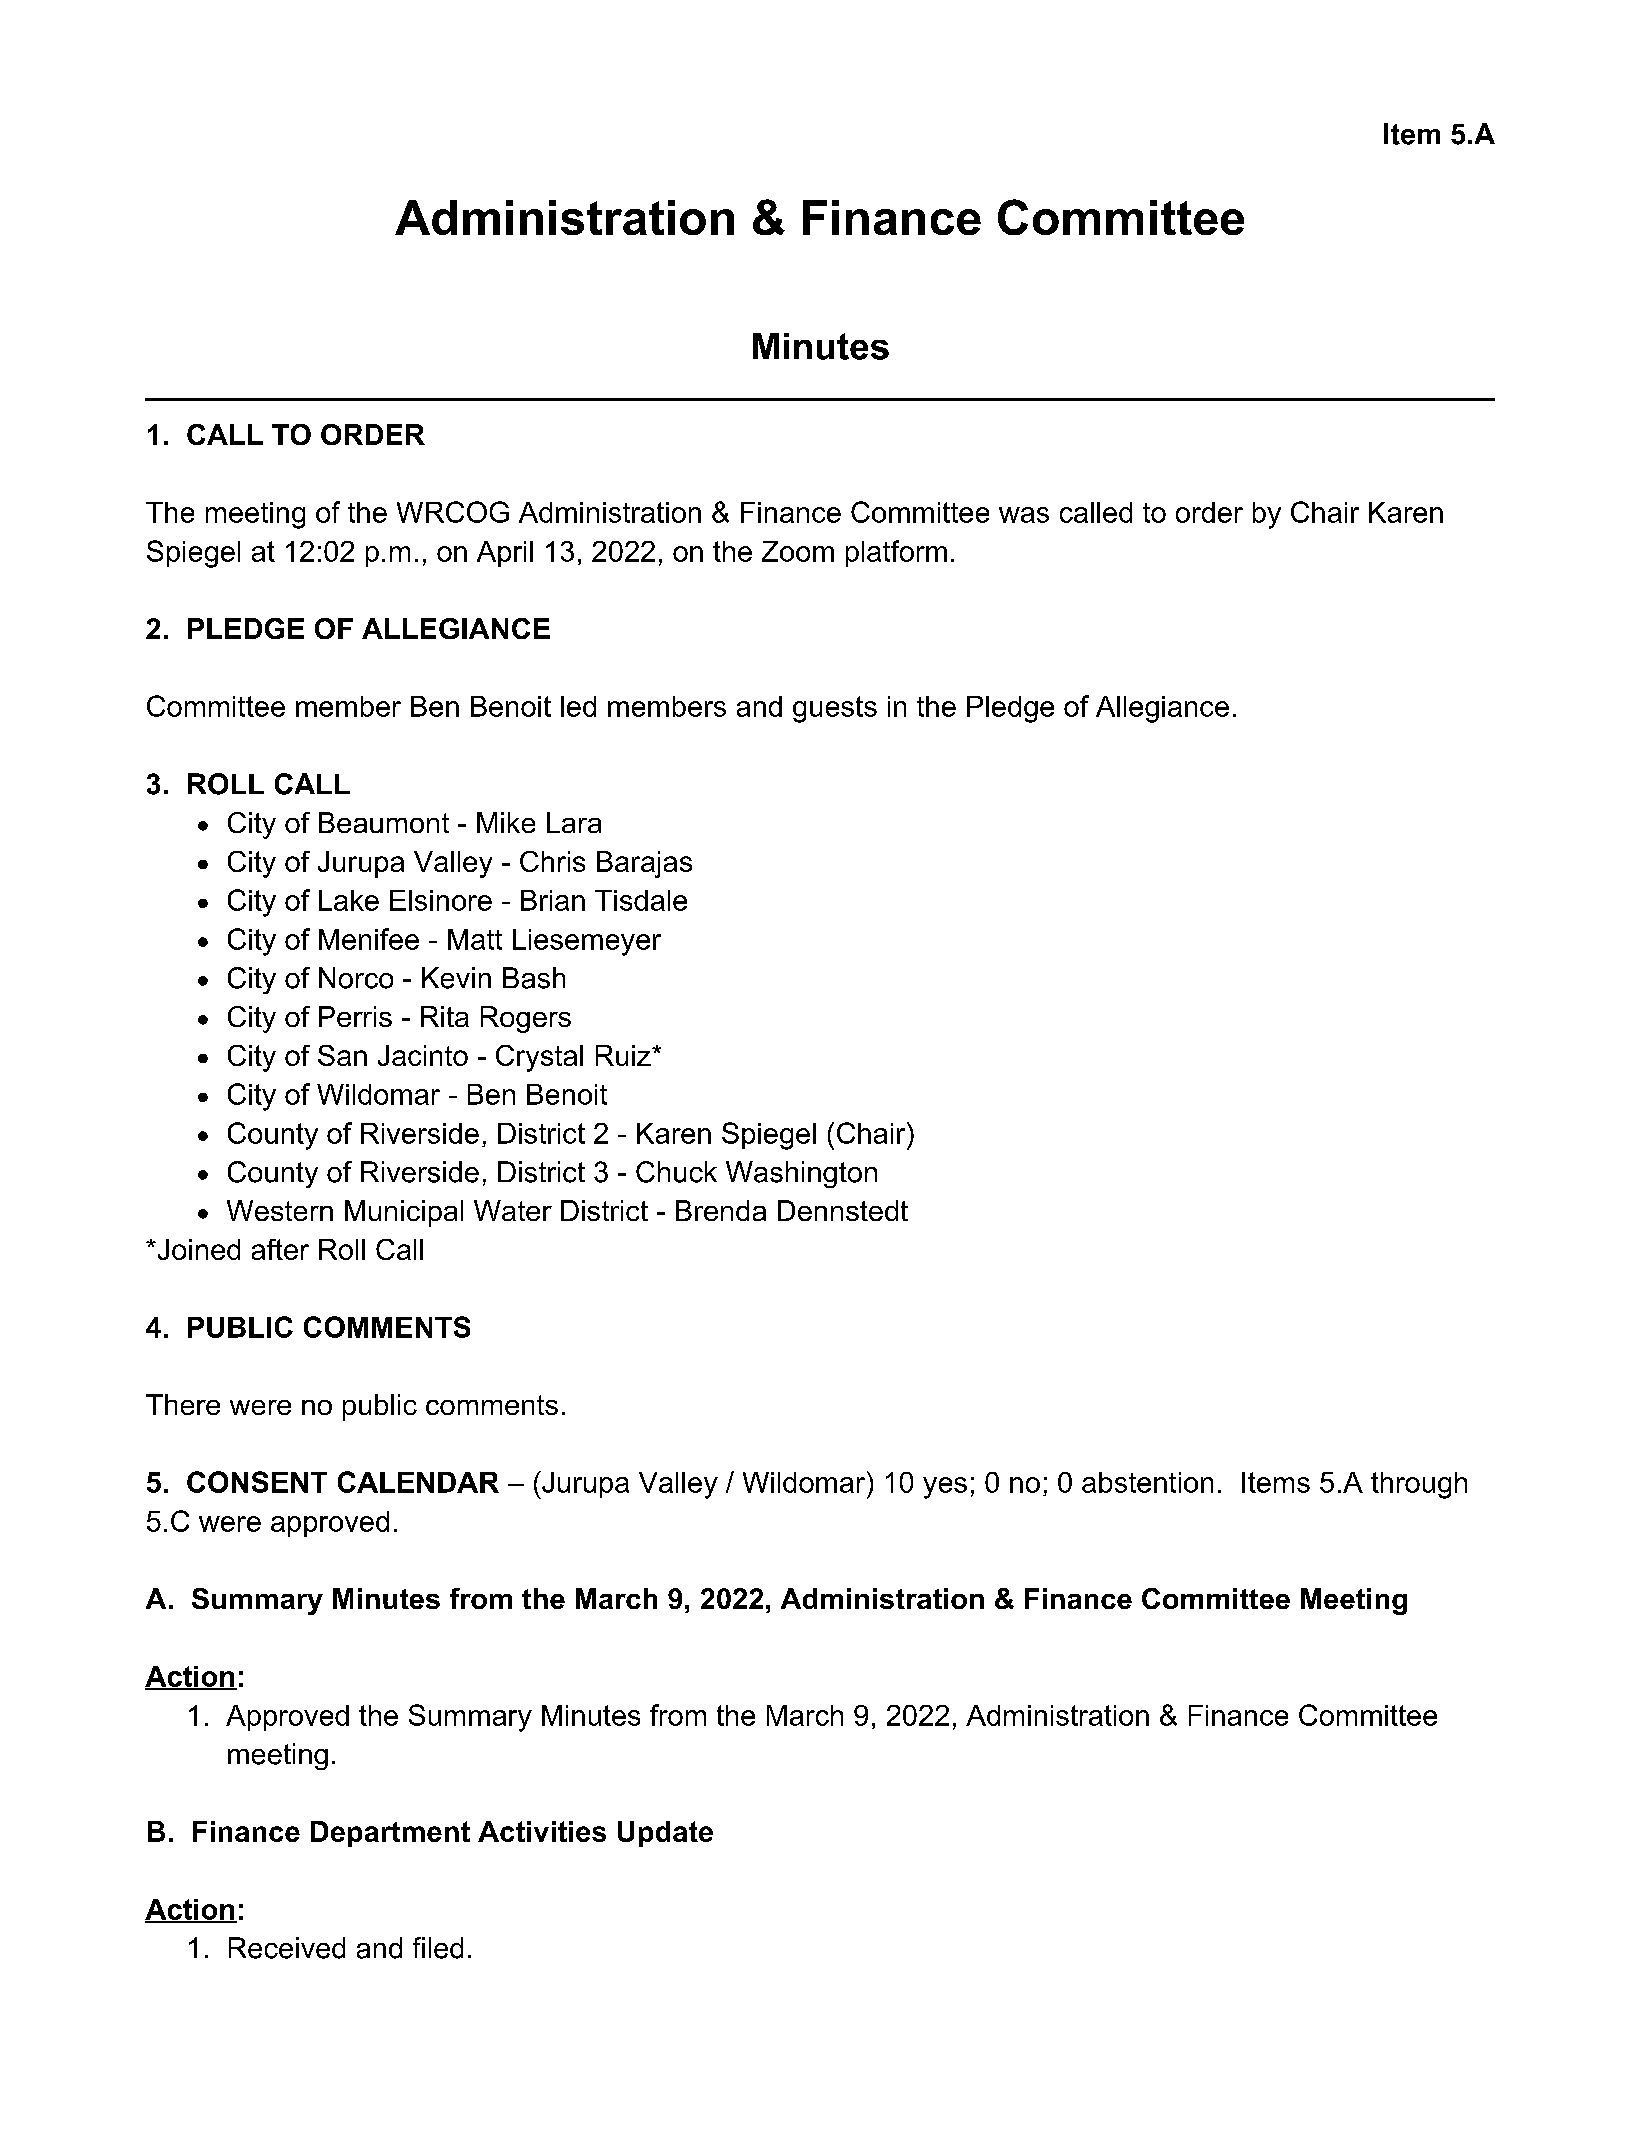 The width and height of the screenshot is (1649, 2134). Describe the element at coordinates (257, 1482) in the screenshot. I see `CONSENT` at that location.
